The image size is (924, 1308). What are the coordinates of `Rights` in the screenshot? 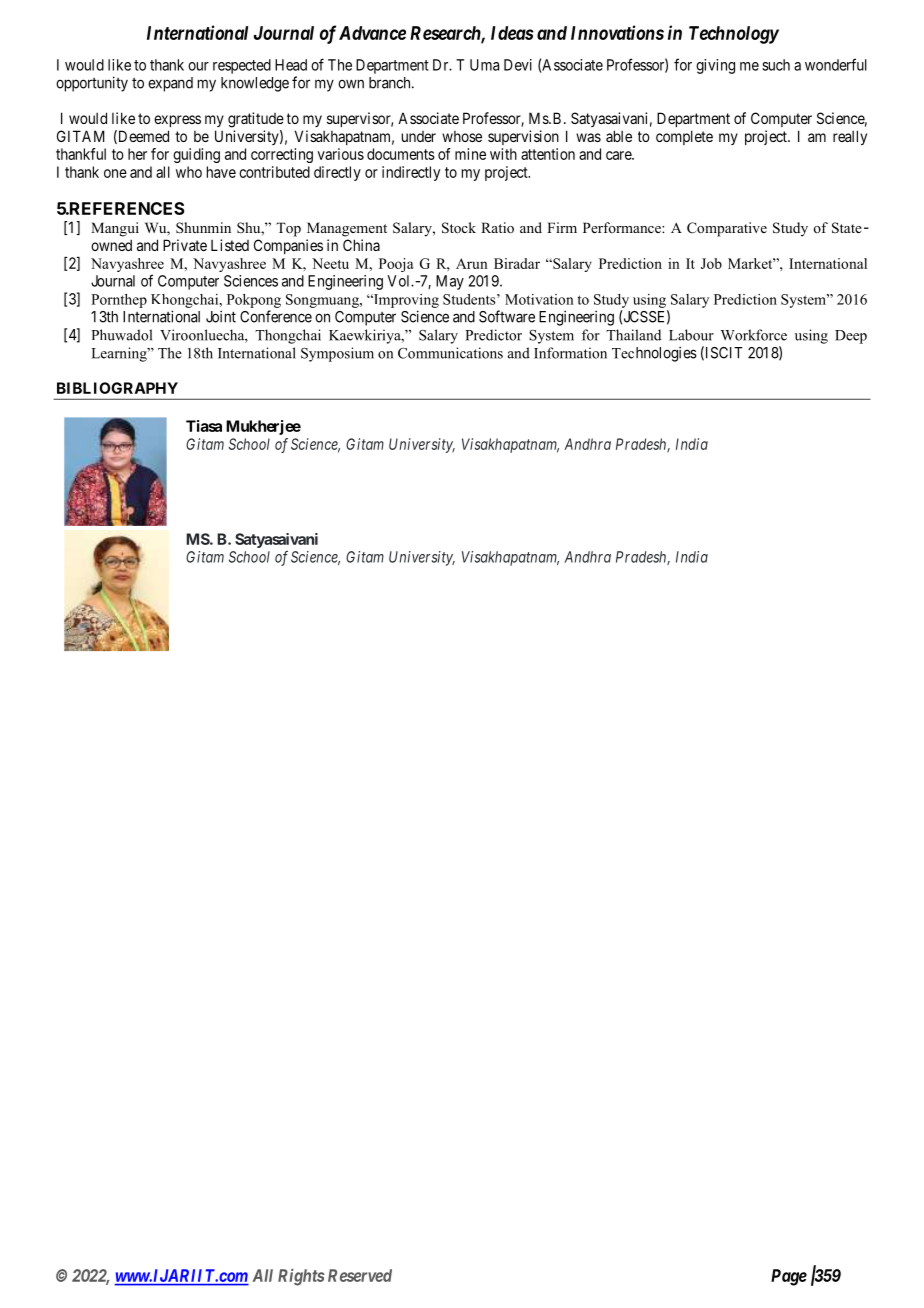 It's located at (301, 1277).
